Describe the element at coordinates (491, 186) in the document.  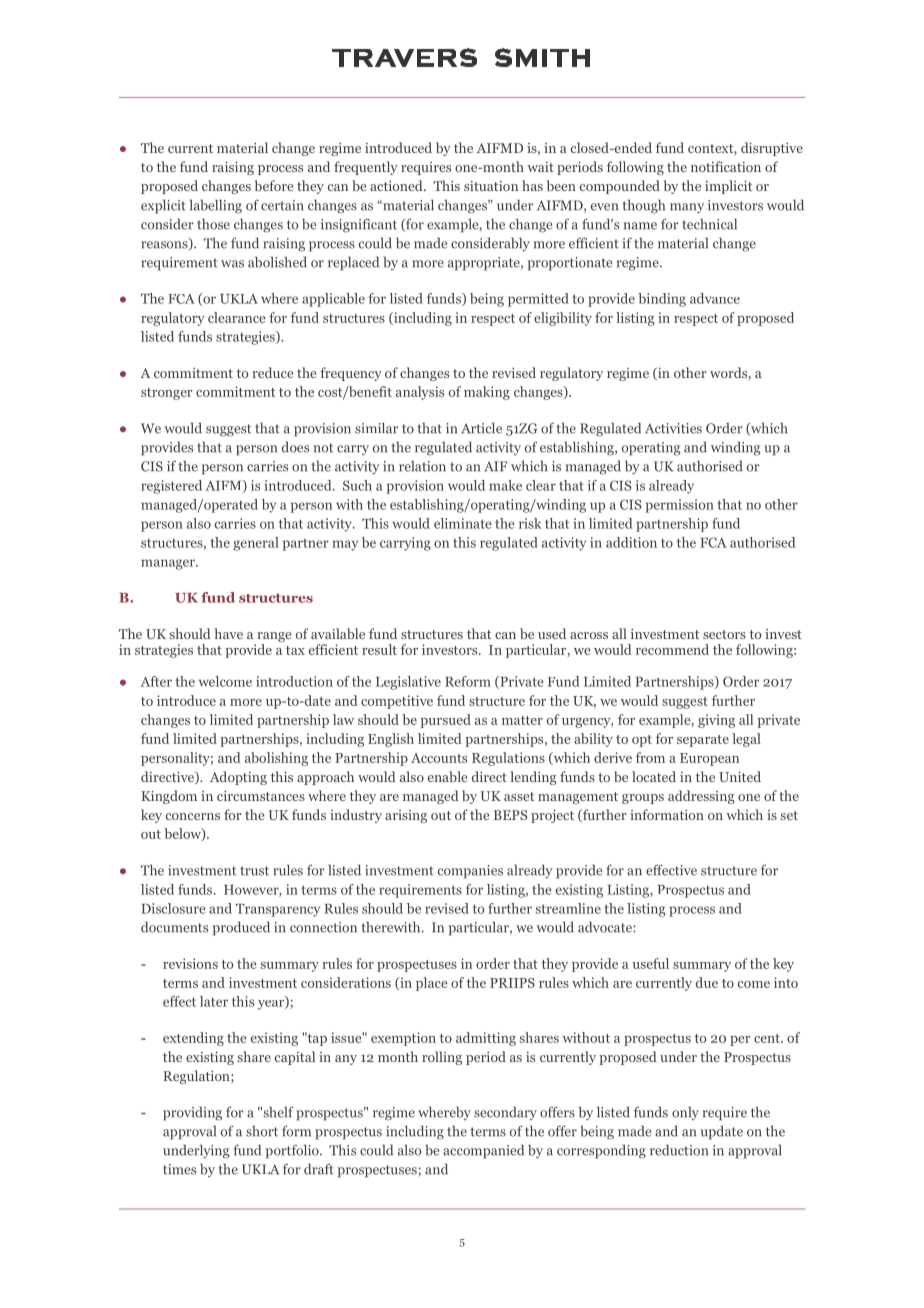
I see `situation` at that location.
